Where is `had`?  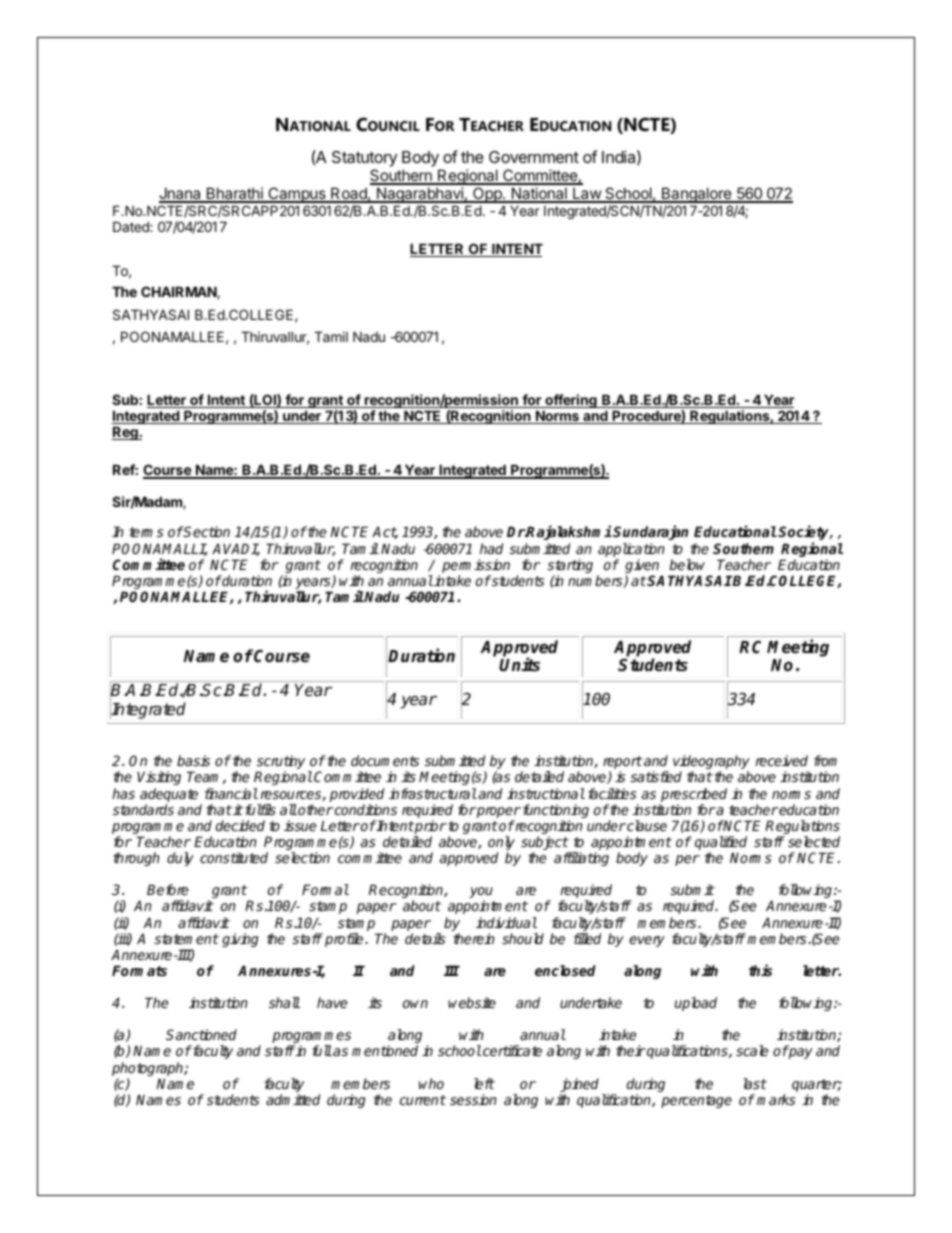
had is located at coordinates (491, 548).
